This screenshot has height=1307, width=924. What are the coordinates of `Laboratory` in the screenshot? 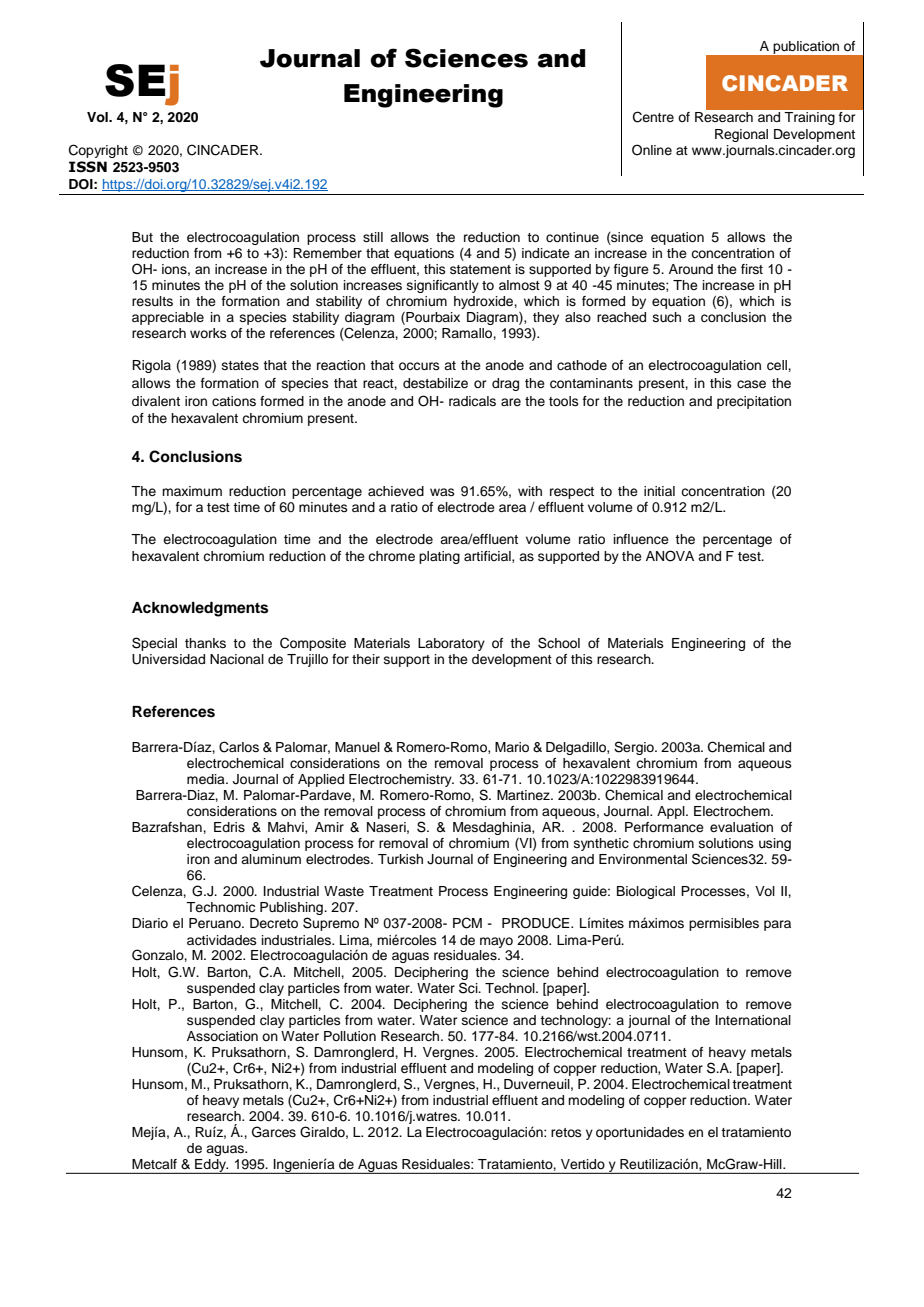 It's located at (451, 644).
